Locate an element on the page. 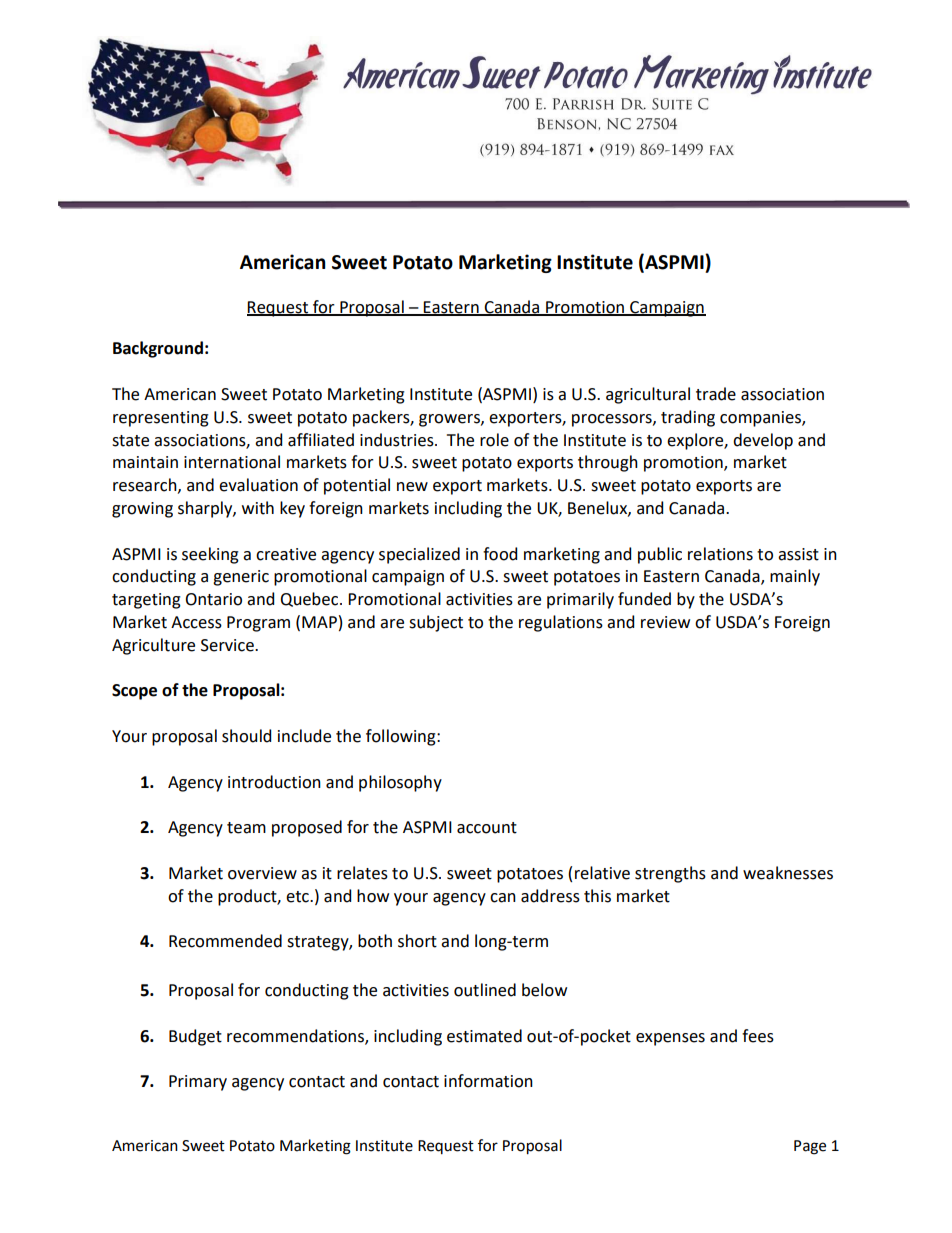 This document has width=952, height=1233. should is located at coordinates (246, 736).
